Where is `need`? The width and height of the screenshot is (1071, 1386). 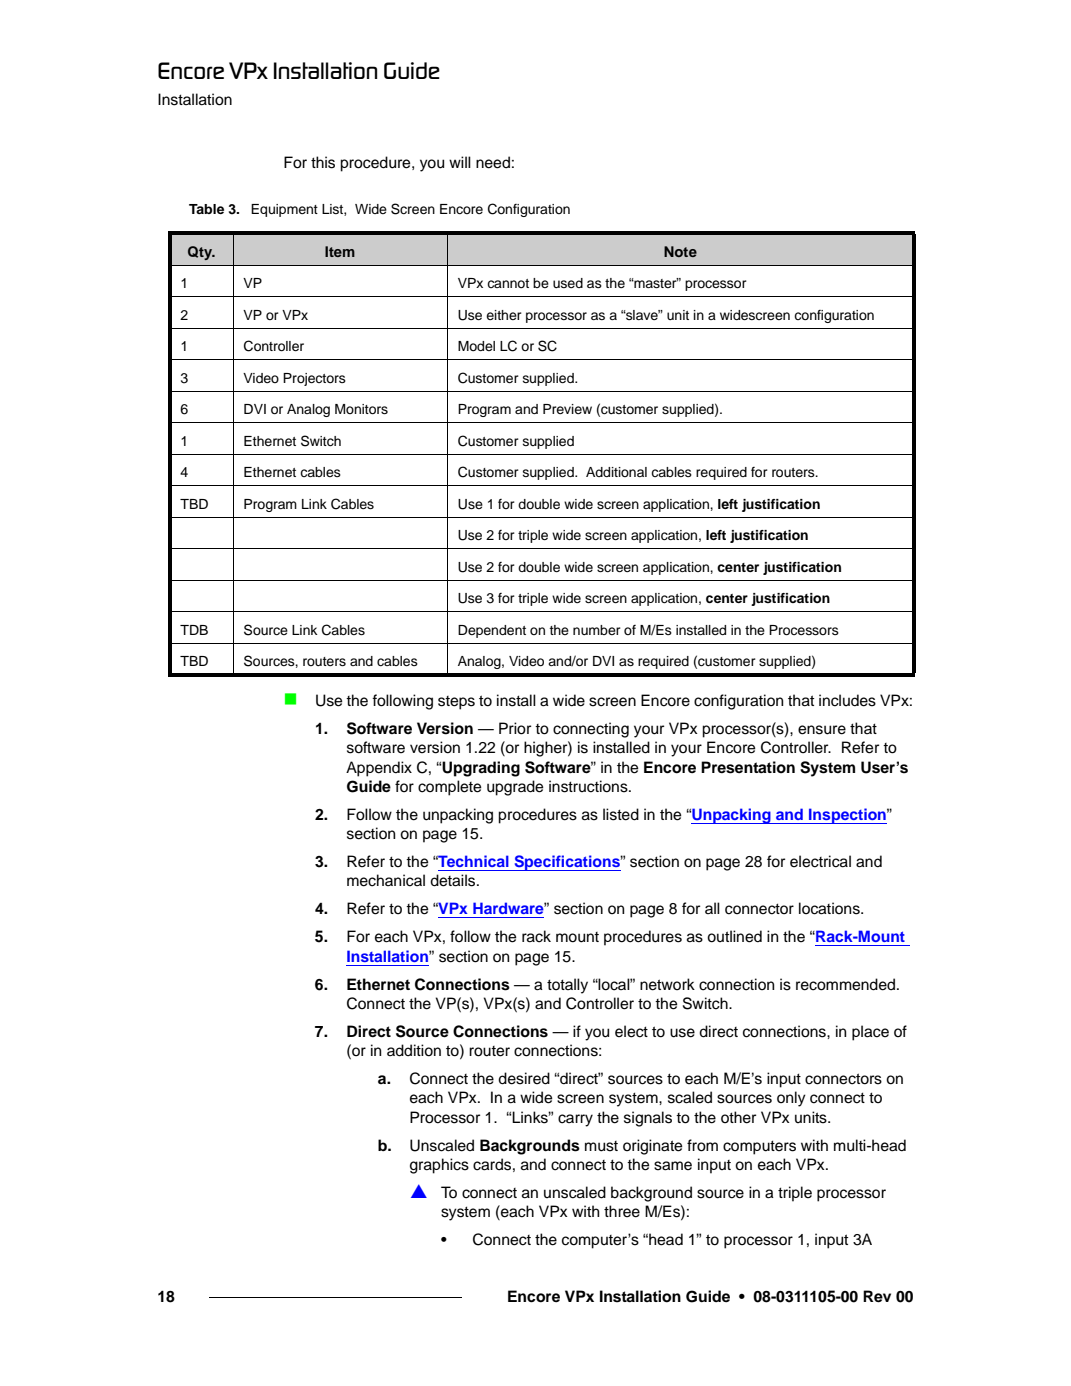
need is located at coordinates (493, 162).
